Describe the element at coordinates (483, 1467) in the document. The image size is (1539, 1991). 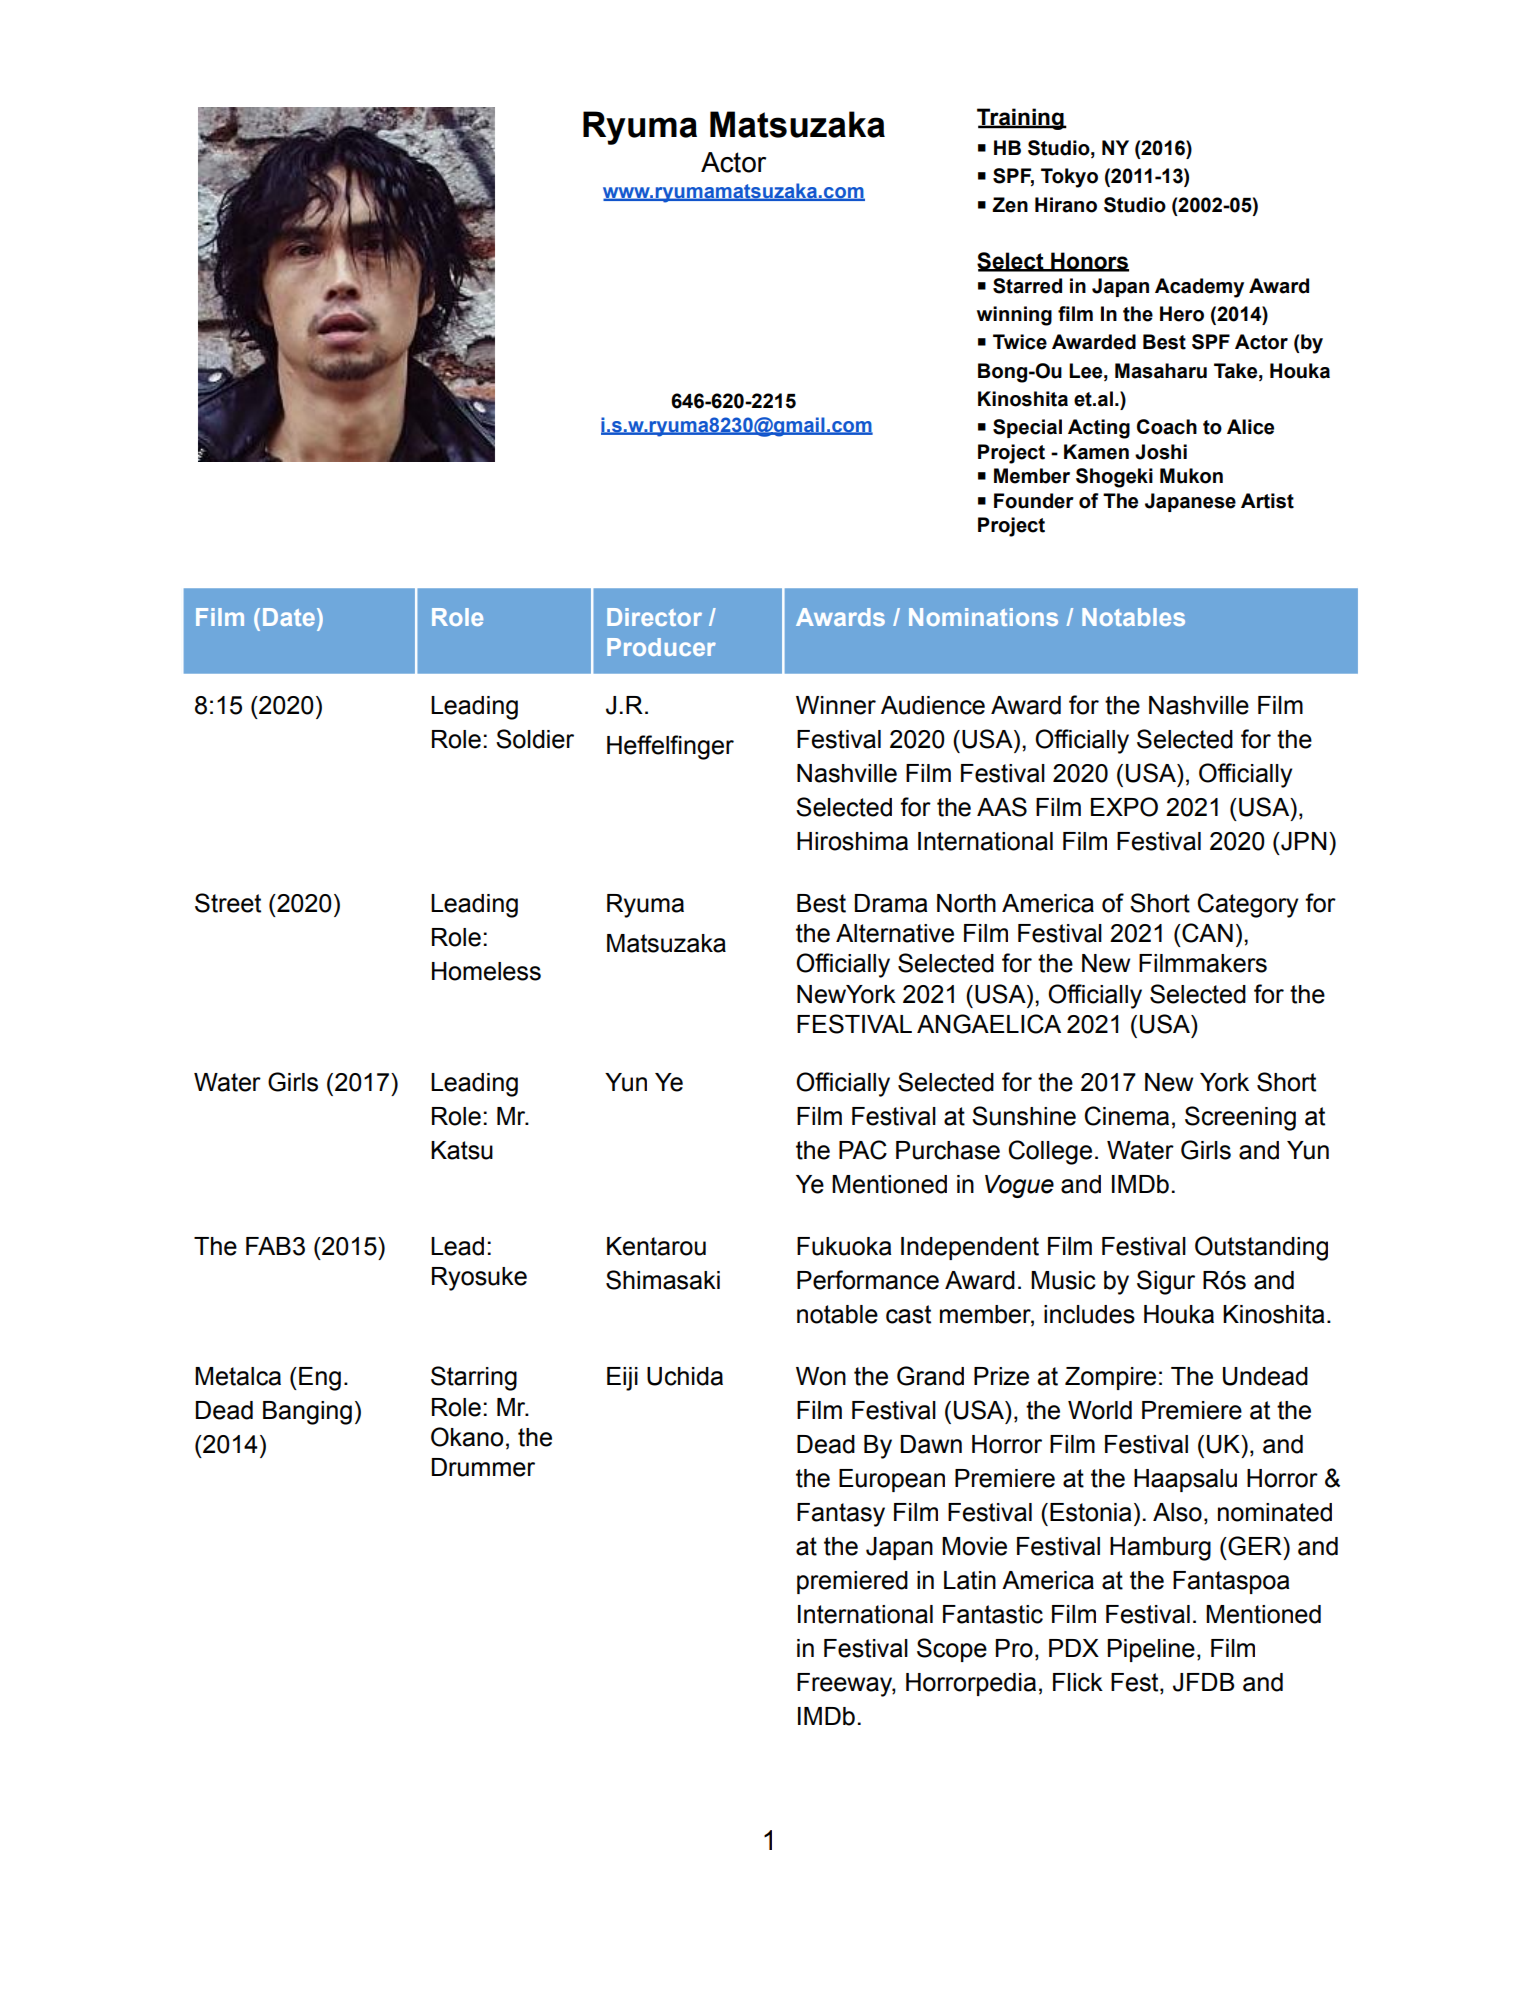
I see `Drummer` at that location.
